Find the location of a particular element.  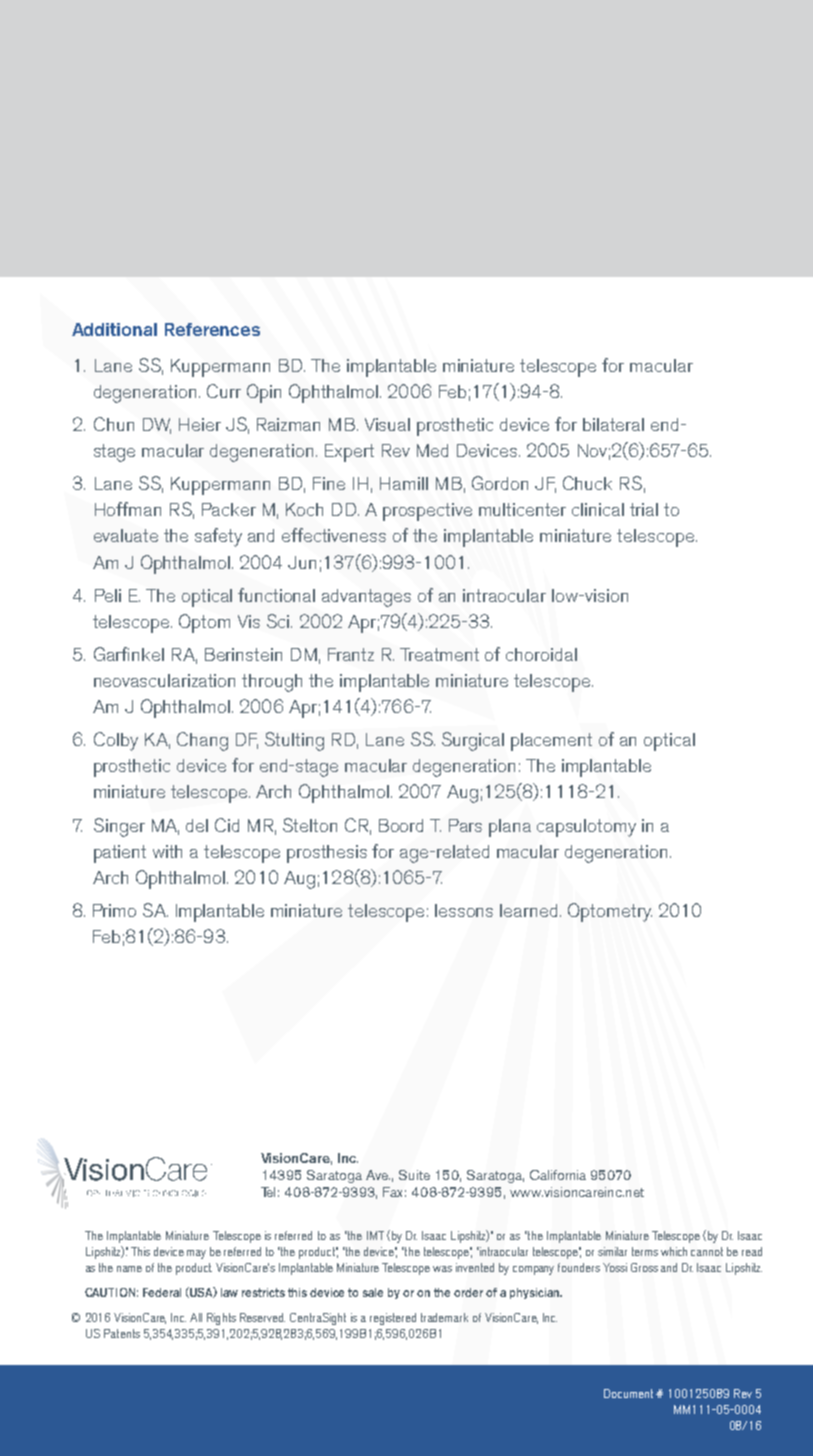

bilateral is located at coordinates (613, 424).
